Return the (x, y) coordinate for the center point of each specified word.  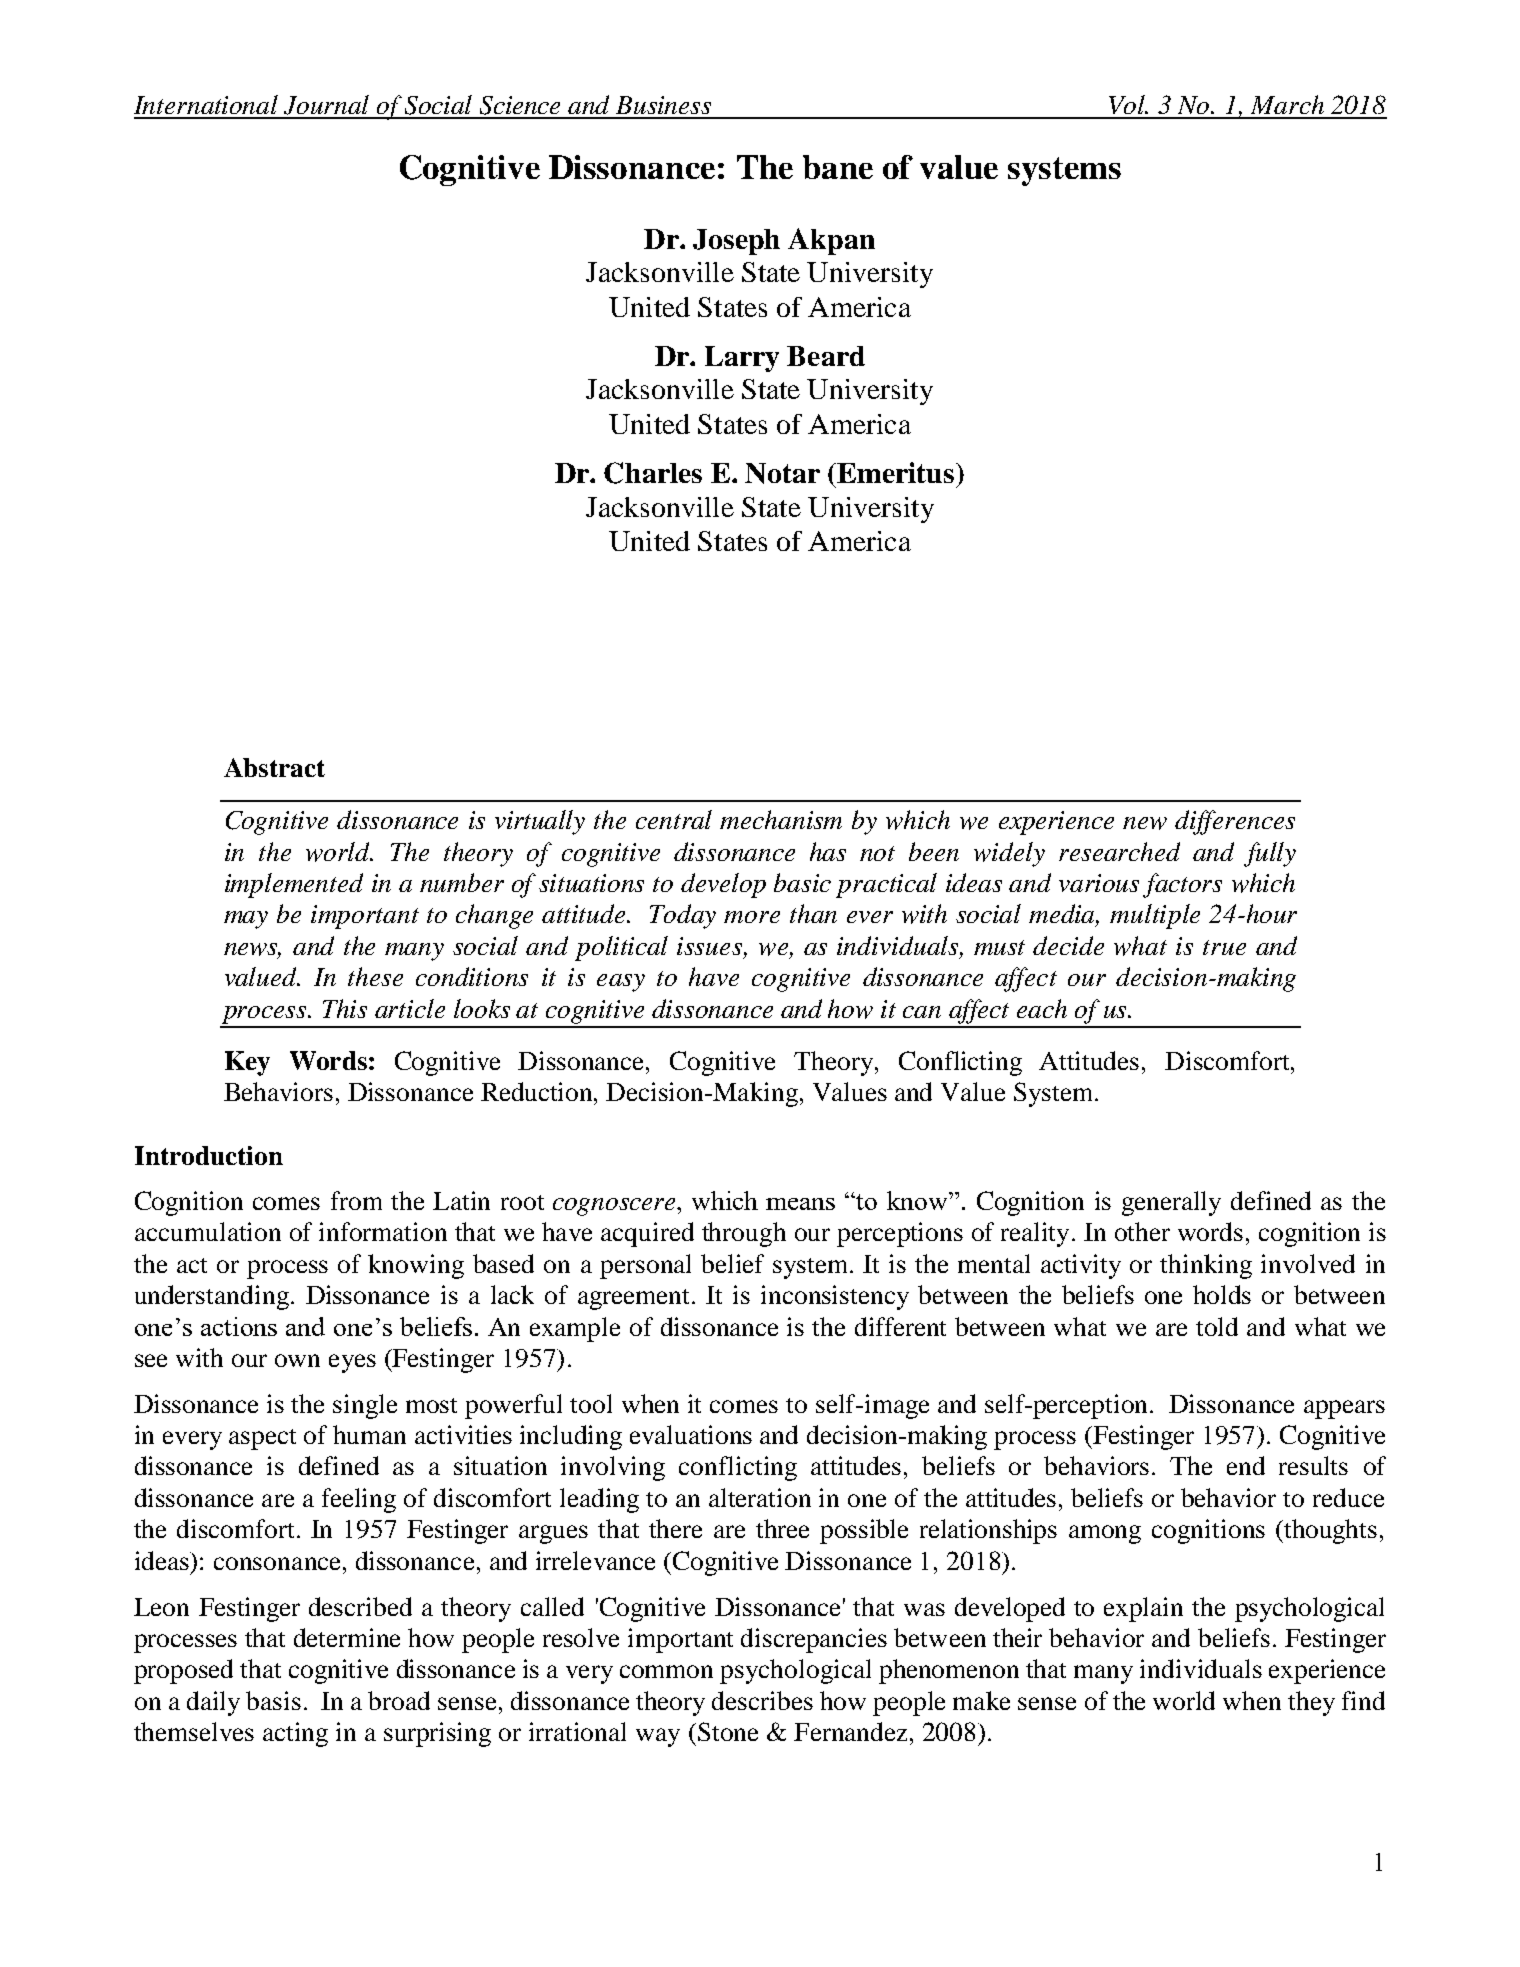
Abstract (274, 767)
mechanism (781, 819)
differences (1235, 822)
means (800, 1204)
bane (838, 167)
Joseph (736, 242)
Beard (826, 356)
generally (1171, 1203)
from (356, 1200)
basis (273, 1700)
